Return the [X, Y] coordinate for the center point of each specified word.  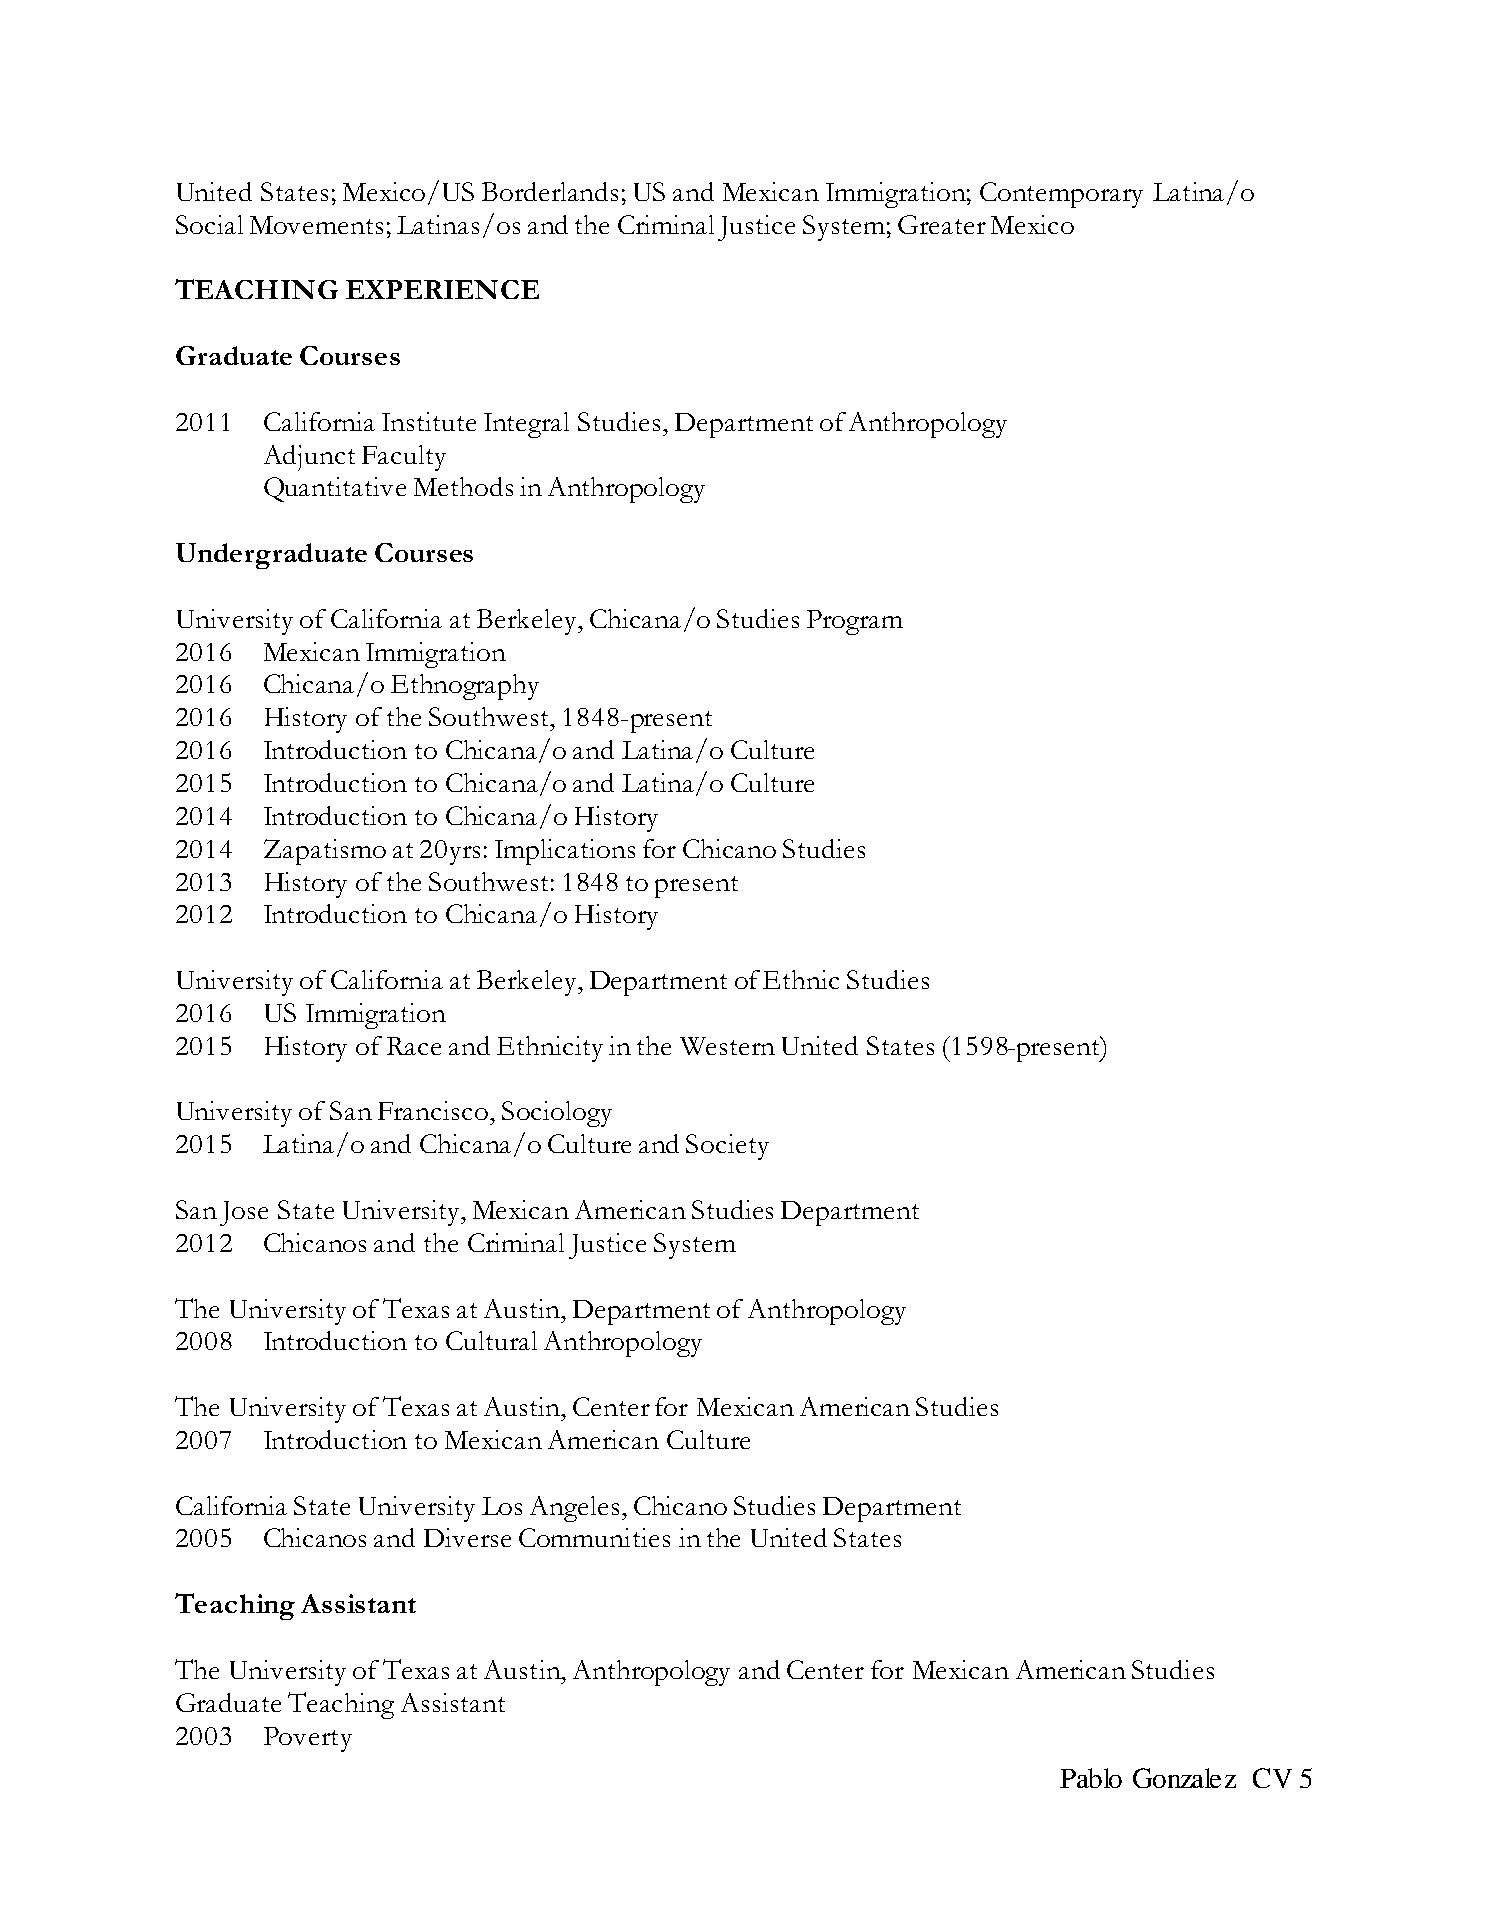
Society [727, 1147]
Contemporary [1061, 195]
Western [727, 1046]
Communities [594, 1537]
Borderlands [550, 191]
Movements [316, 225]
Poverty [308, 1739]
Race [414, 1046]
